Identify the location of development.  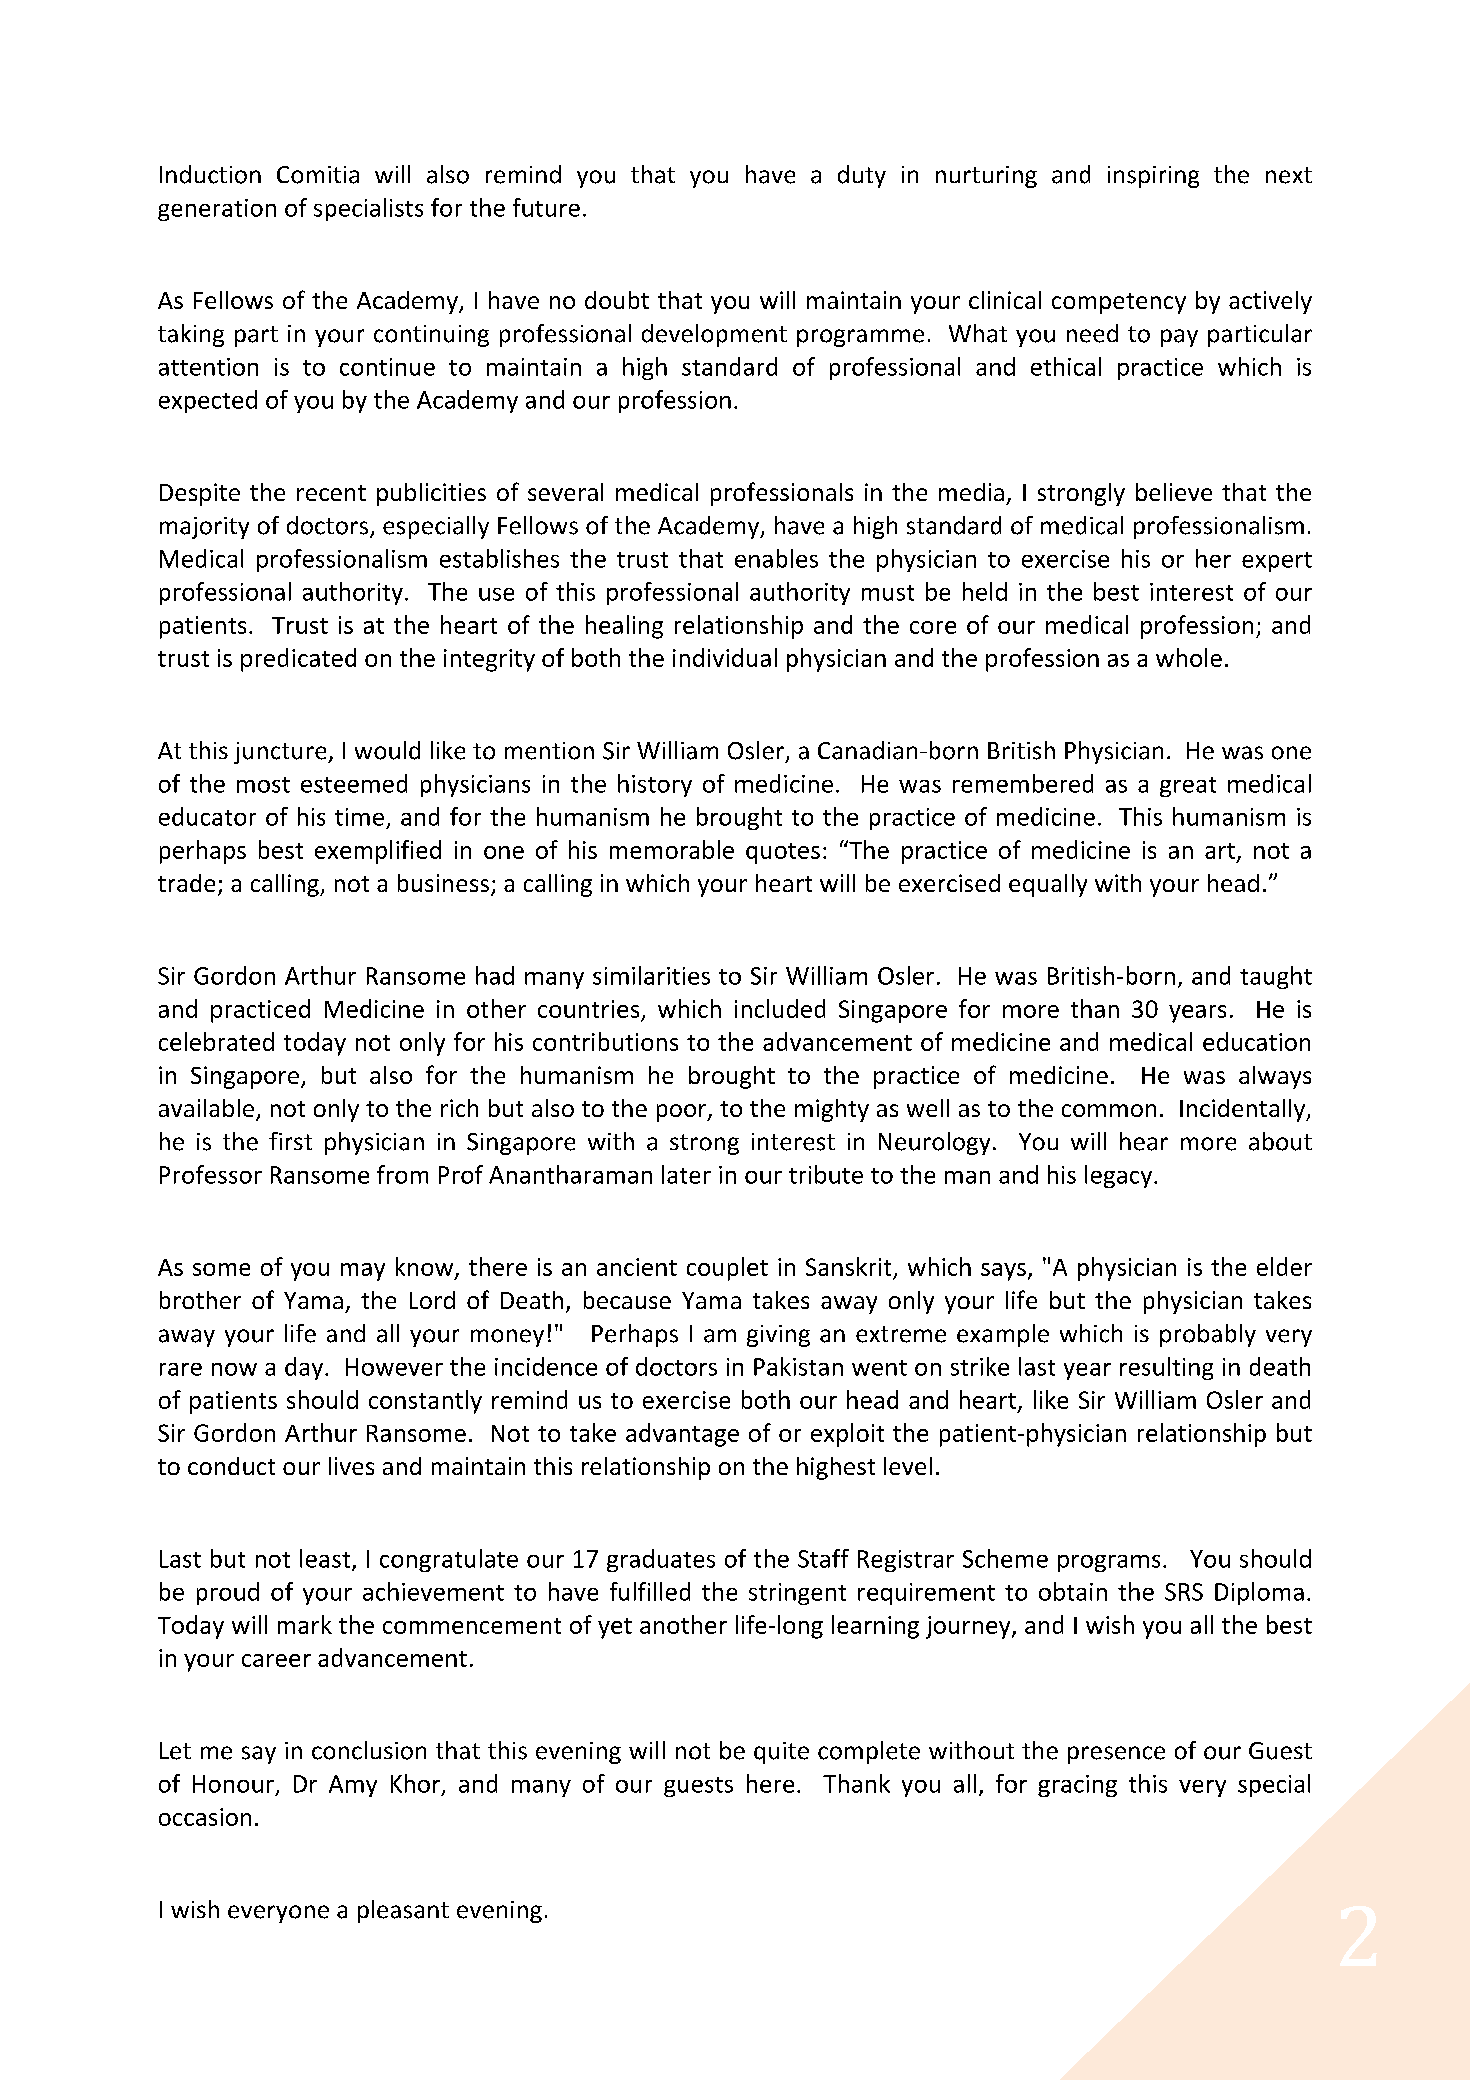
(714, 335).
